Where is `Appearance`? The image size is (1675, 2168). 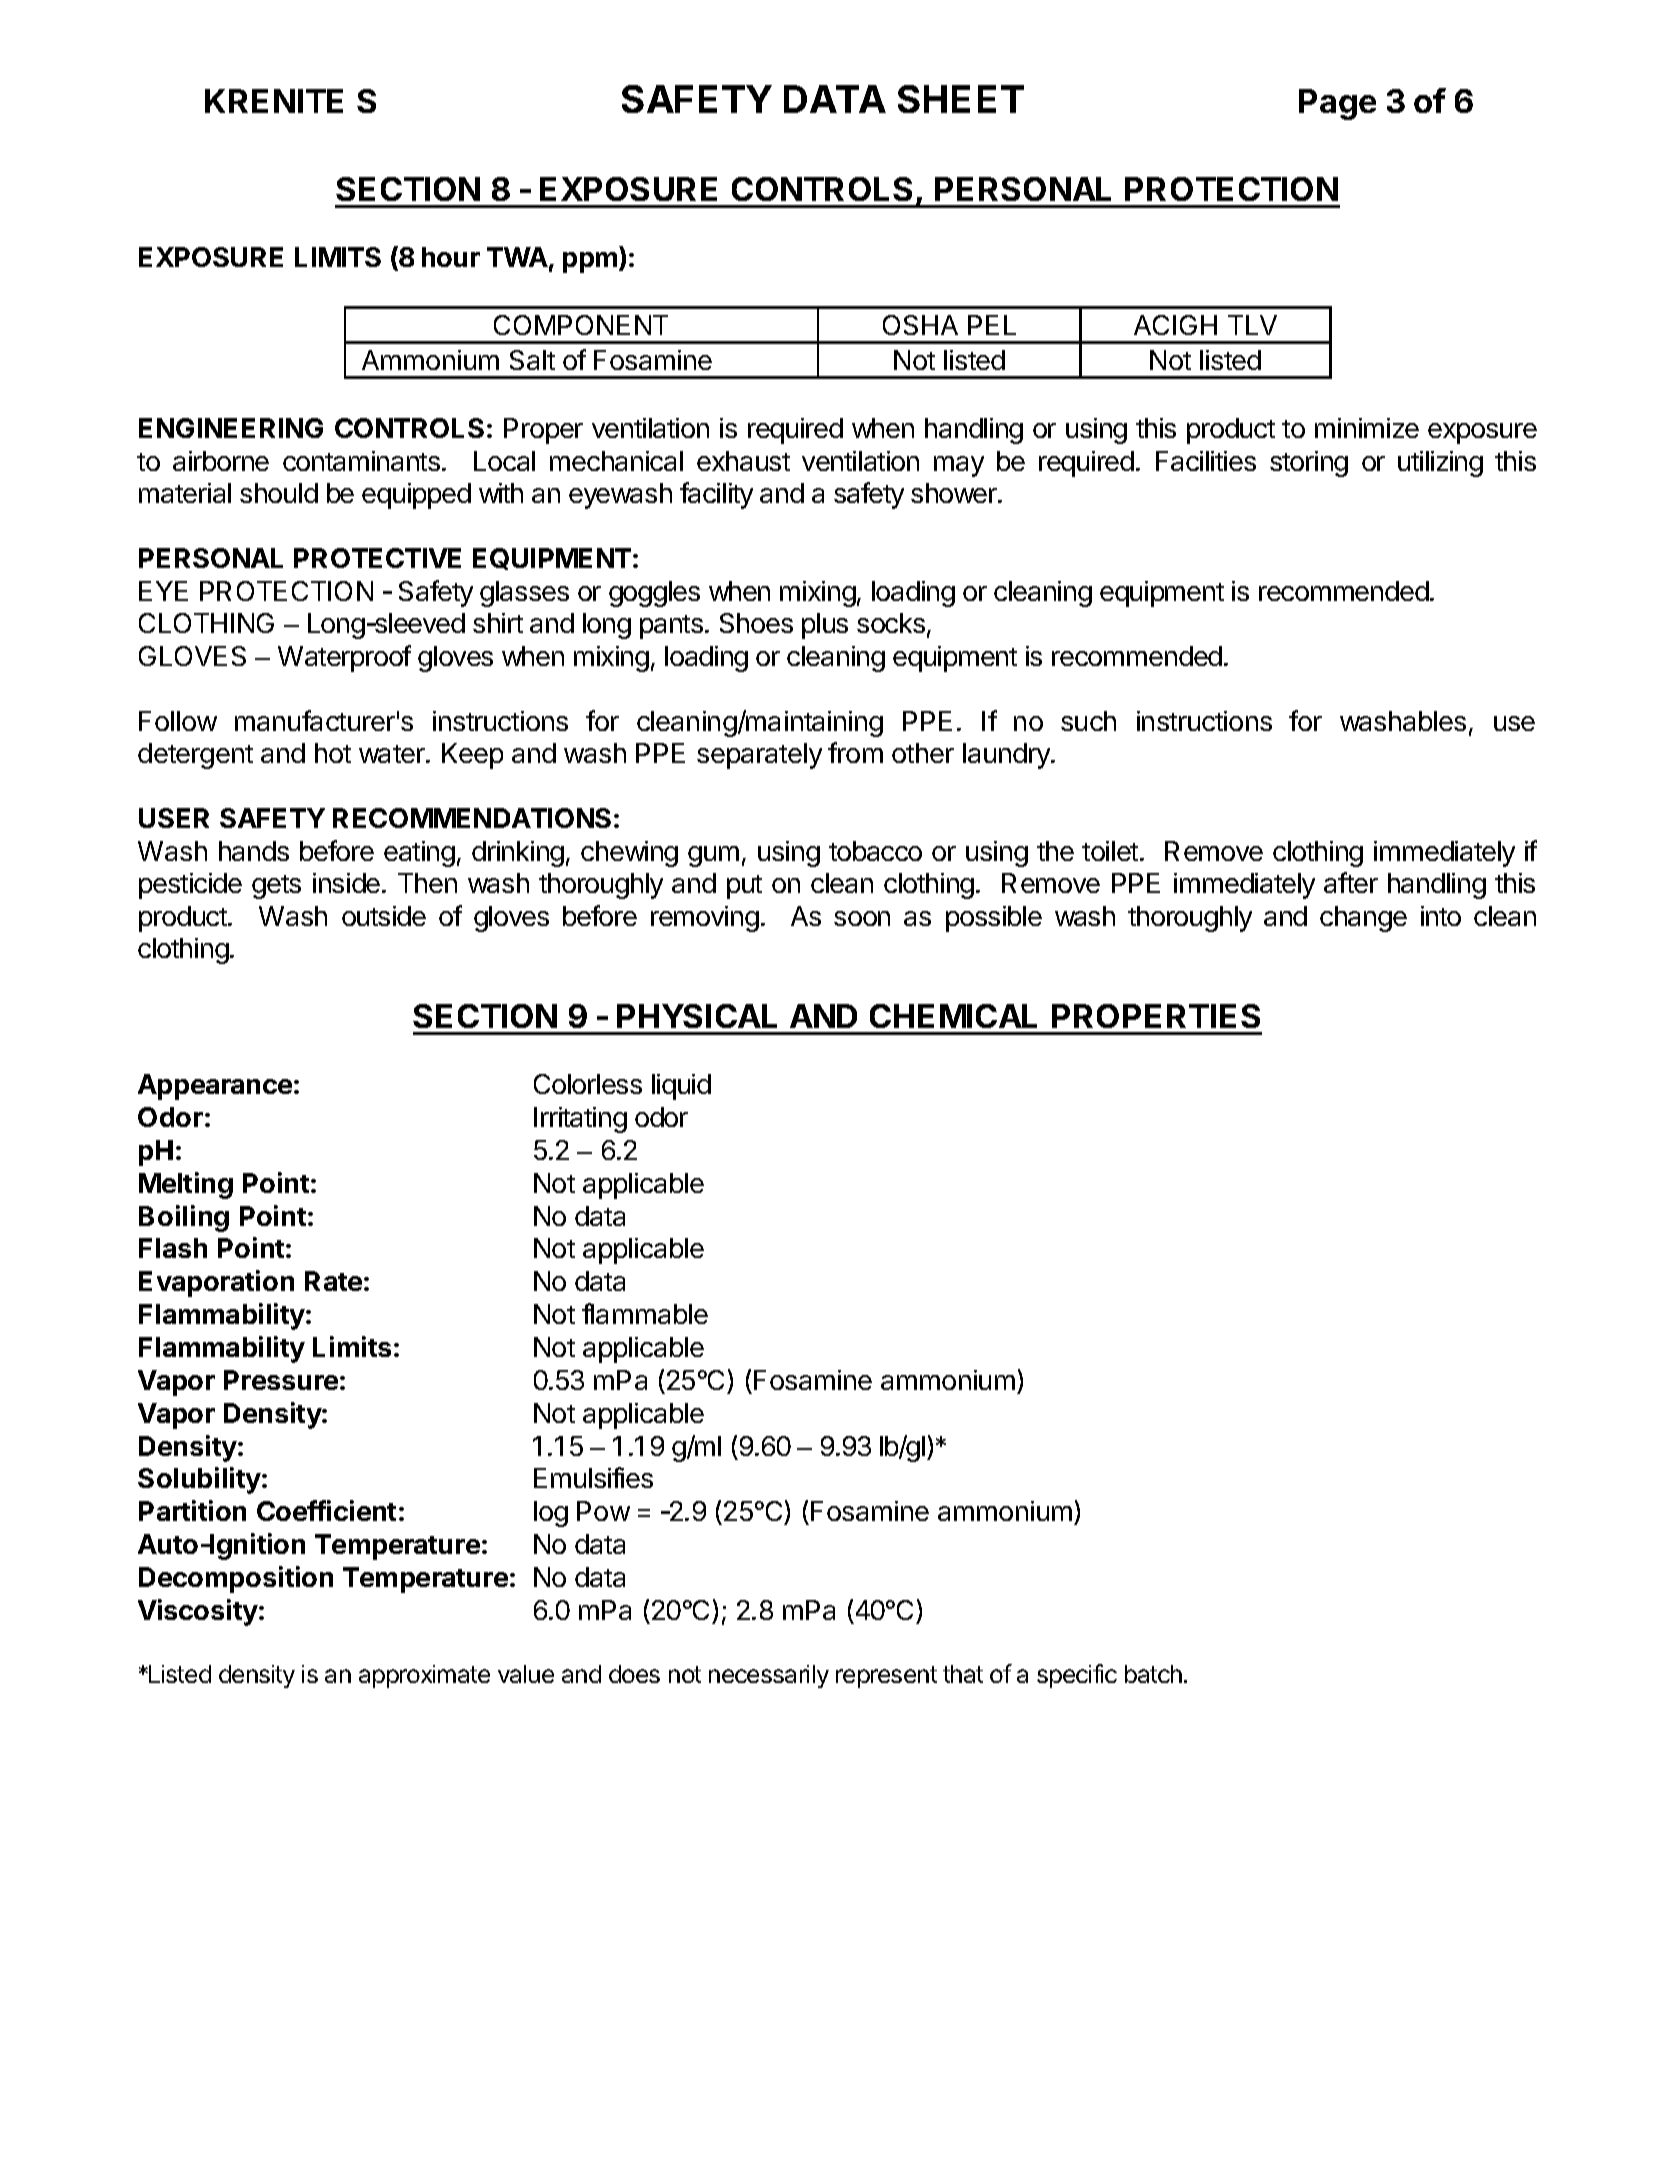
Appearance is located at coordinates (216, 1087).
